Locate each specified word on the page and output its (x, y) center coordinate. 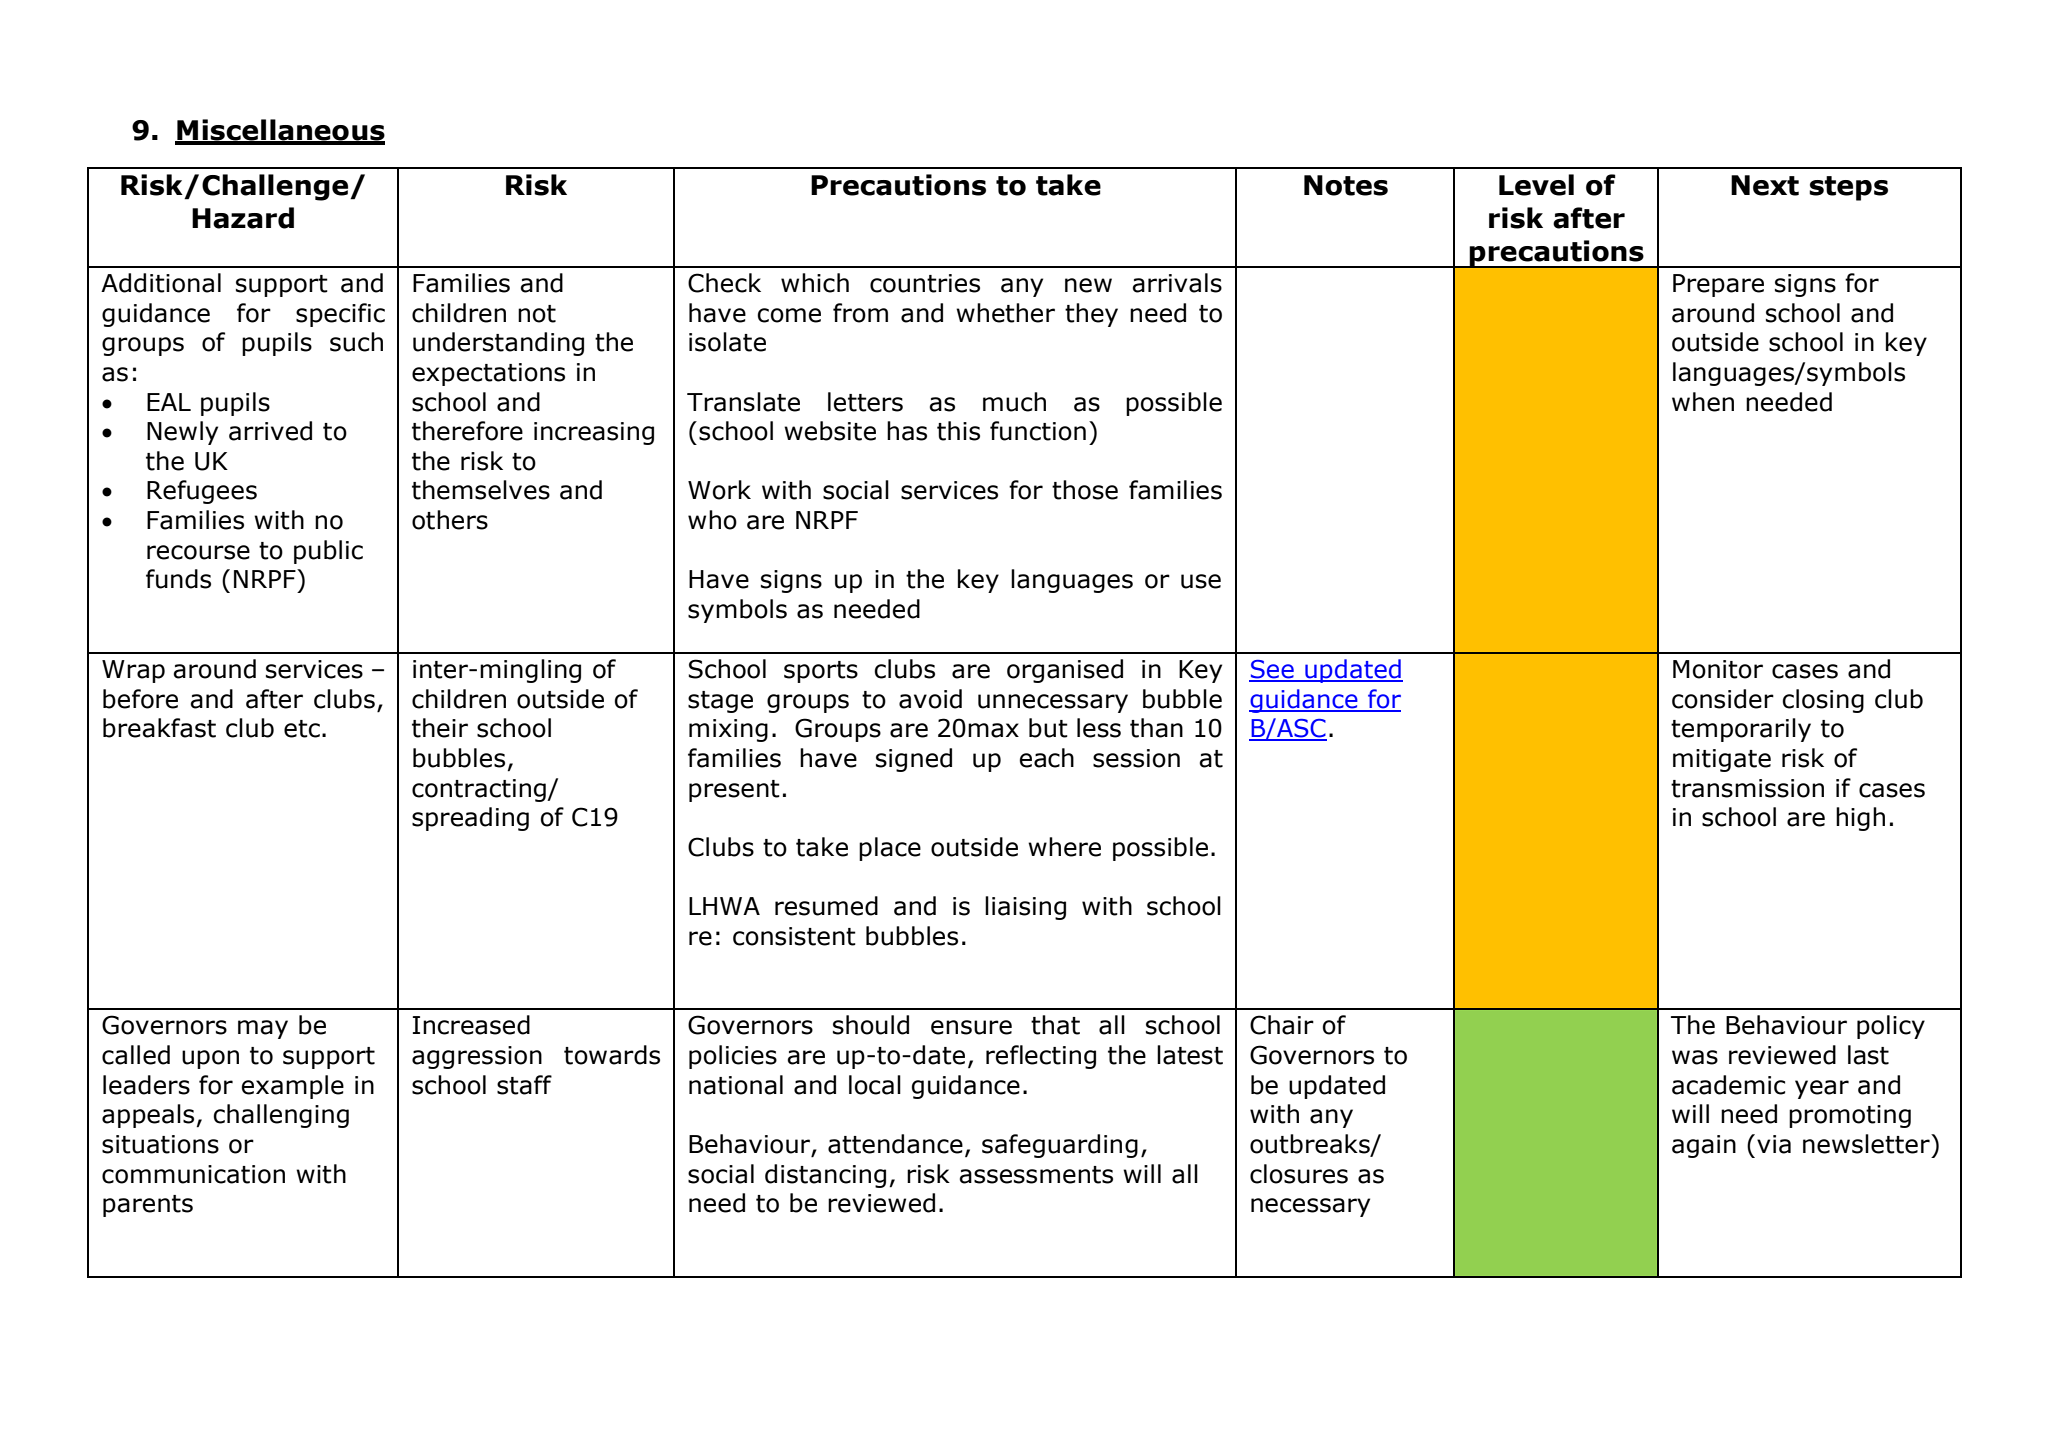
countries (925, 283)
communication (193, 1174)
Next (1765, 185)
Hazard (243, 218)
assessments (1036, 1175)
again (1704, 1146)
